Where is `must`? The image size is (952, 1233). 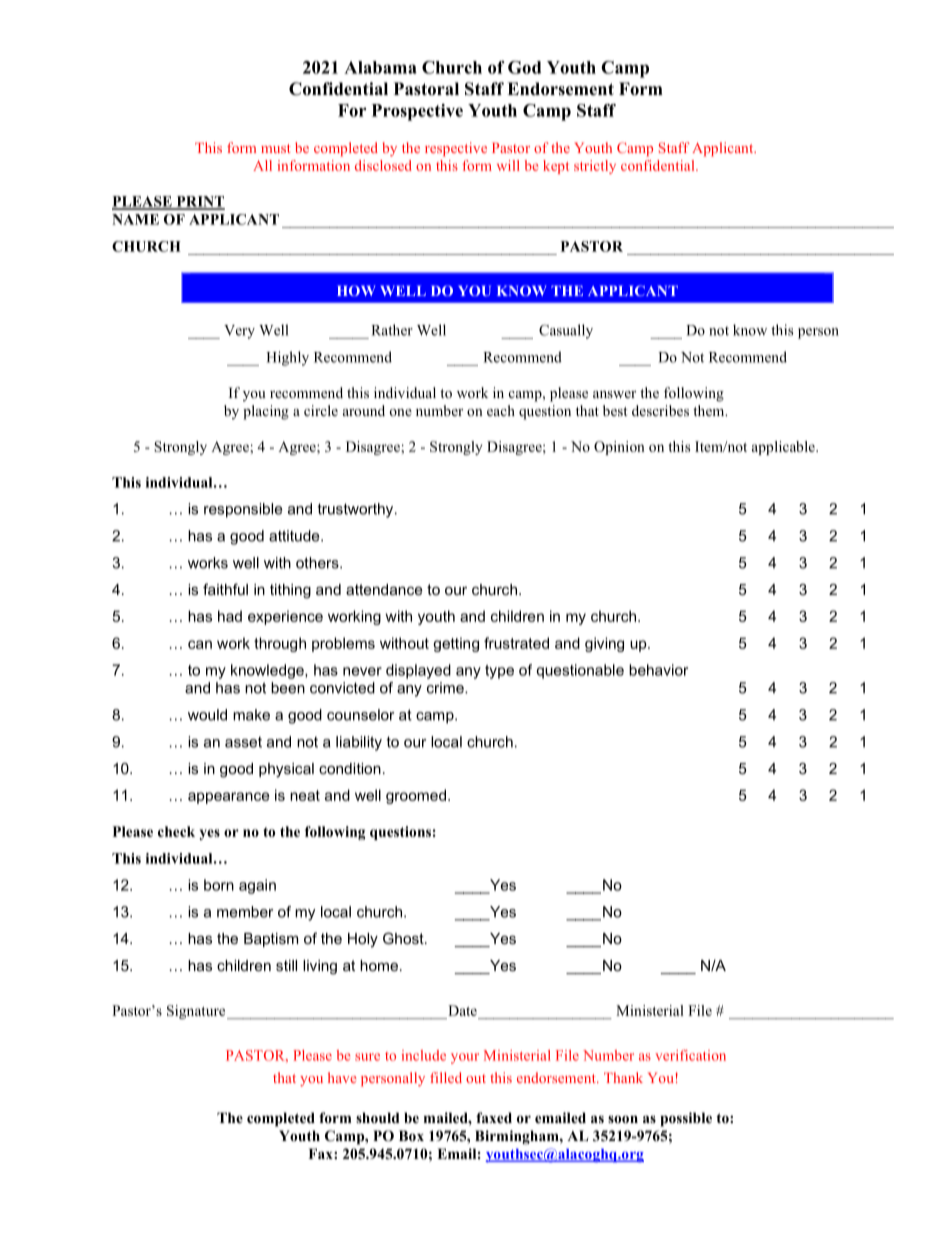
must is located at coordinates (276, 148).
